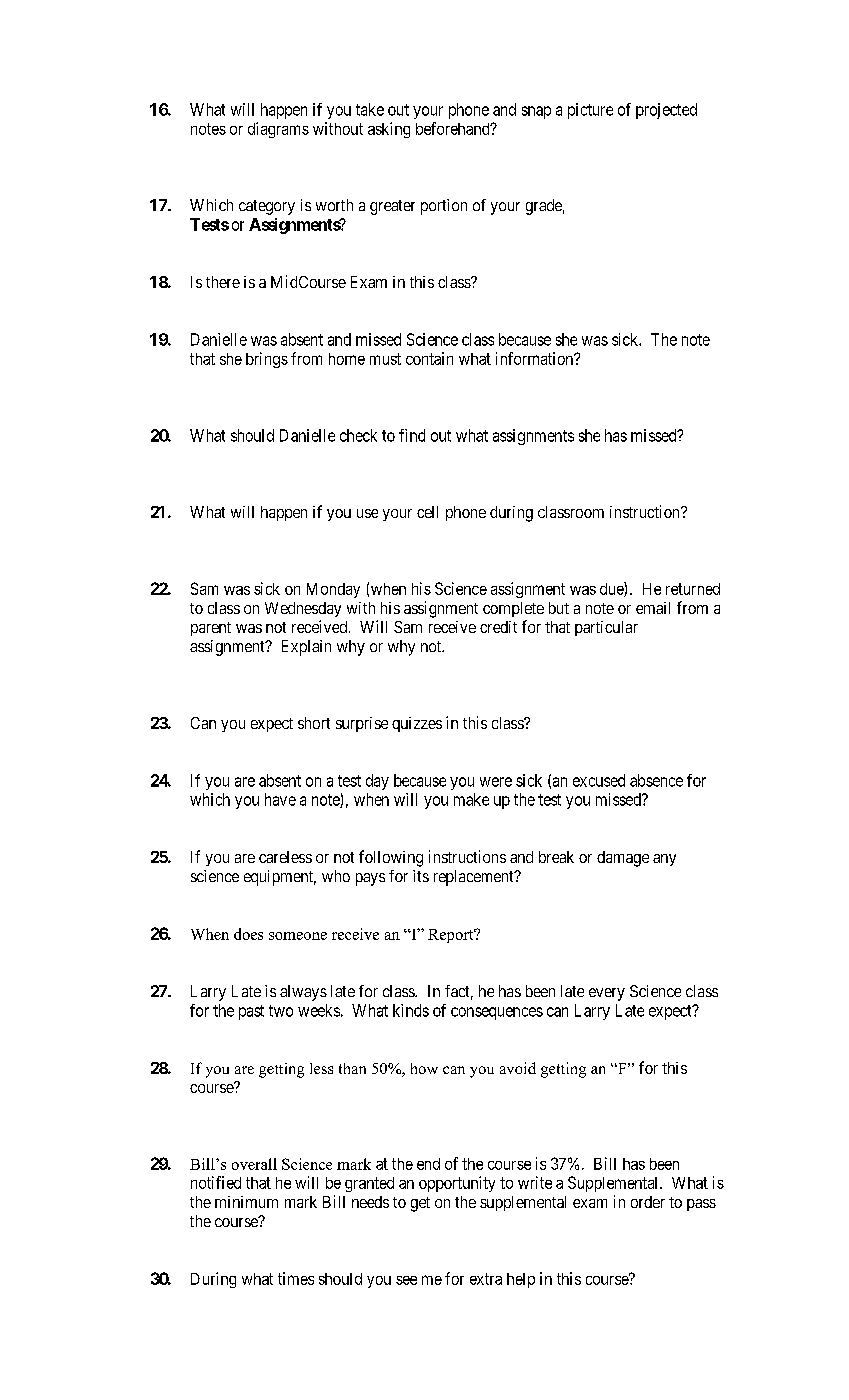 The height and width of the document is (1400, 849). I want to click on times, so click(296, 1278).
